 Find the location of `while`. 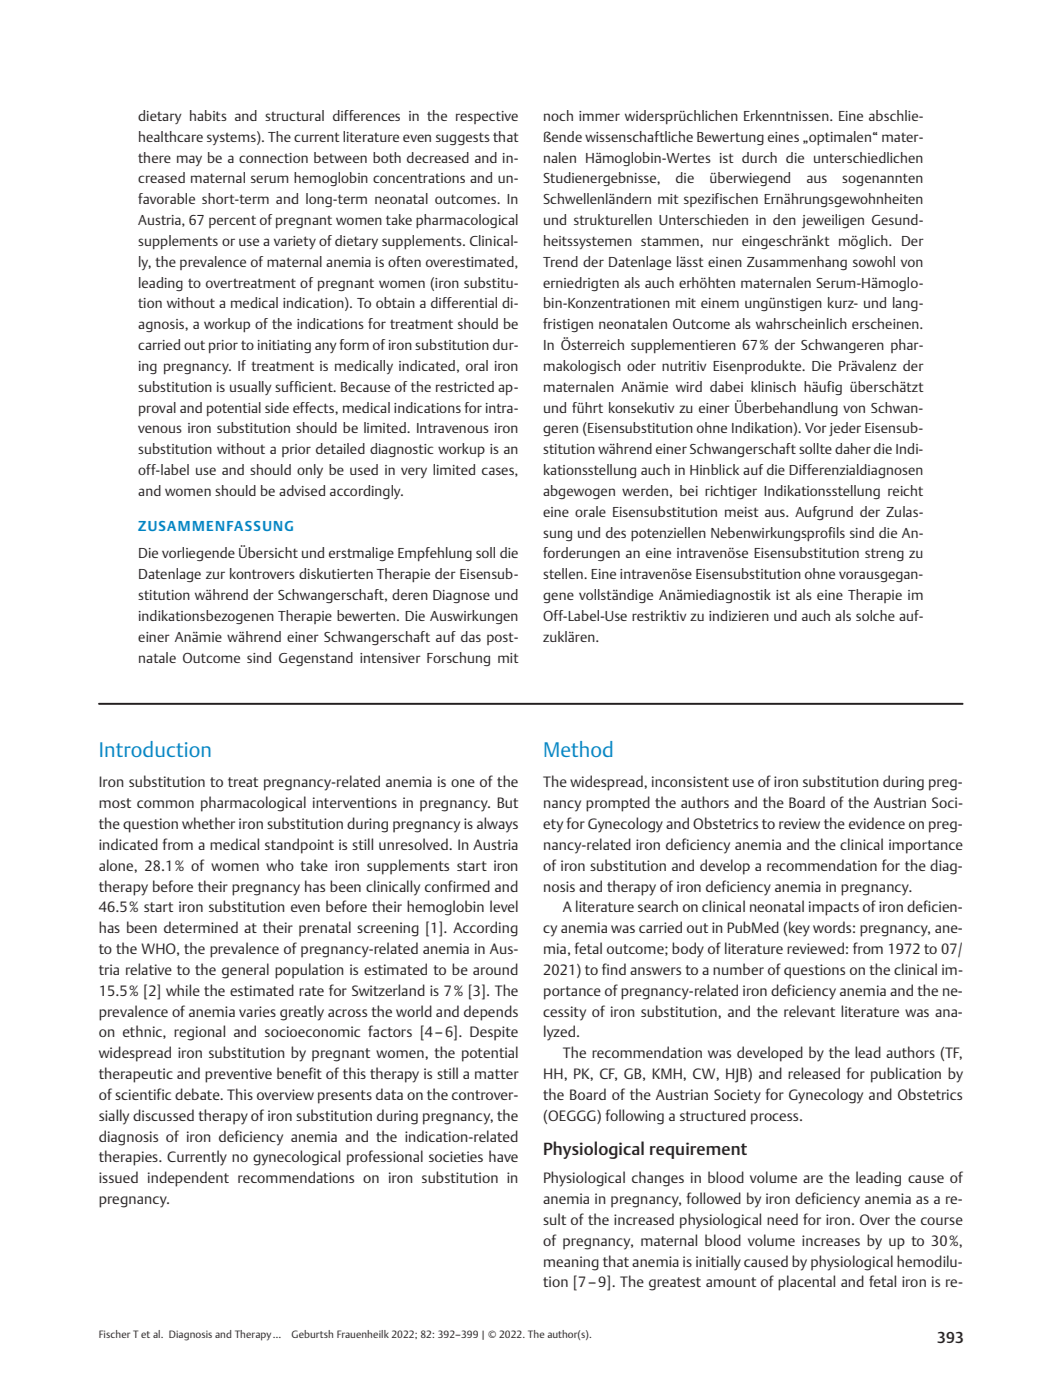

while is located at coordinates (183, 990).
